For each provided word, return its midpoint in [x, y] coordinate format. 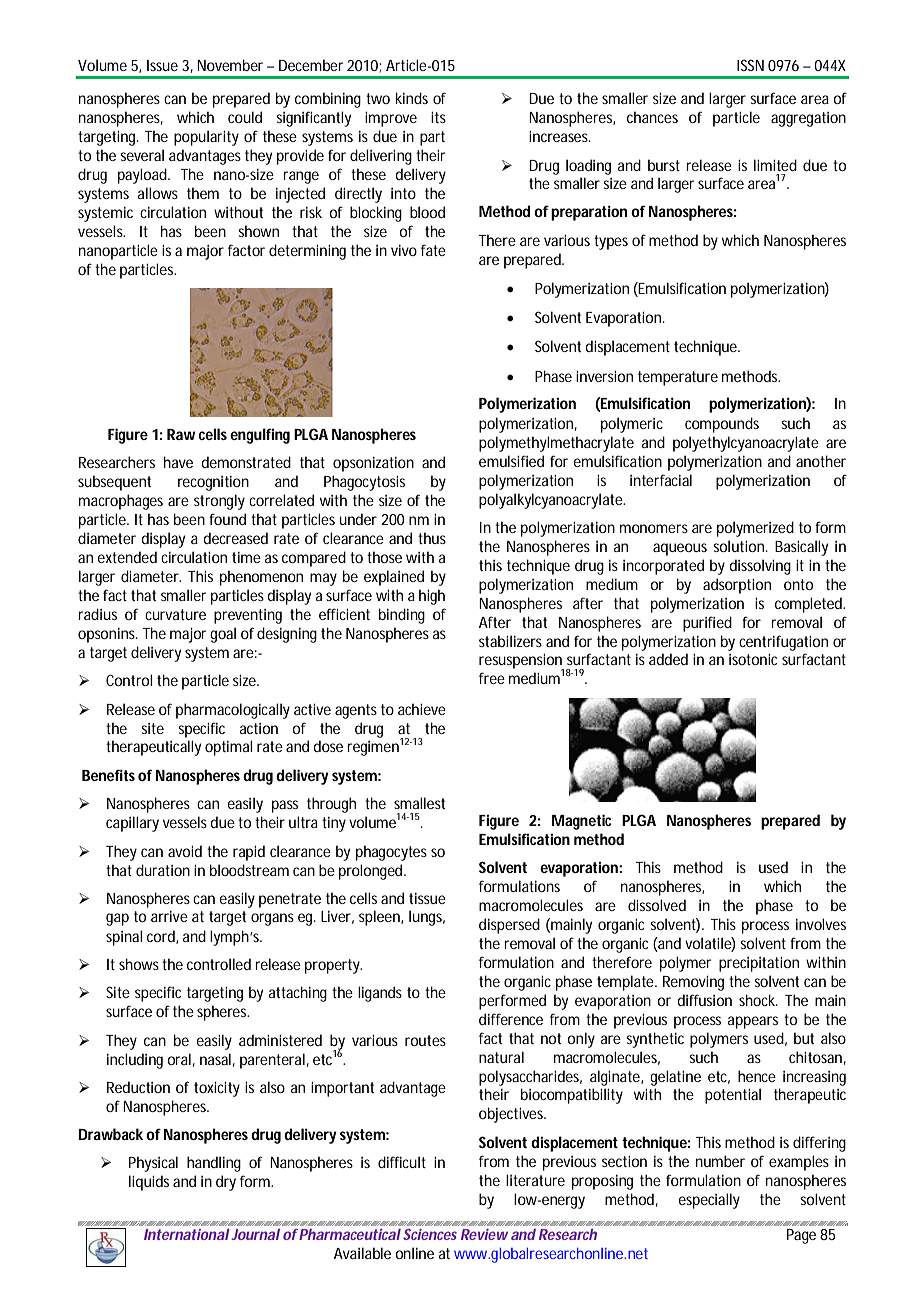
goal [223, 635]
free [492, 678]
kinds [412, 98]
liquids [149, 1183]
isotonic [753, 659]
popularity [206, 138]
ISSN [750, 65]
